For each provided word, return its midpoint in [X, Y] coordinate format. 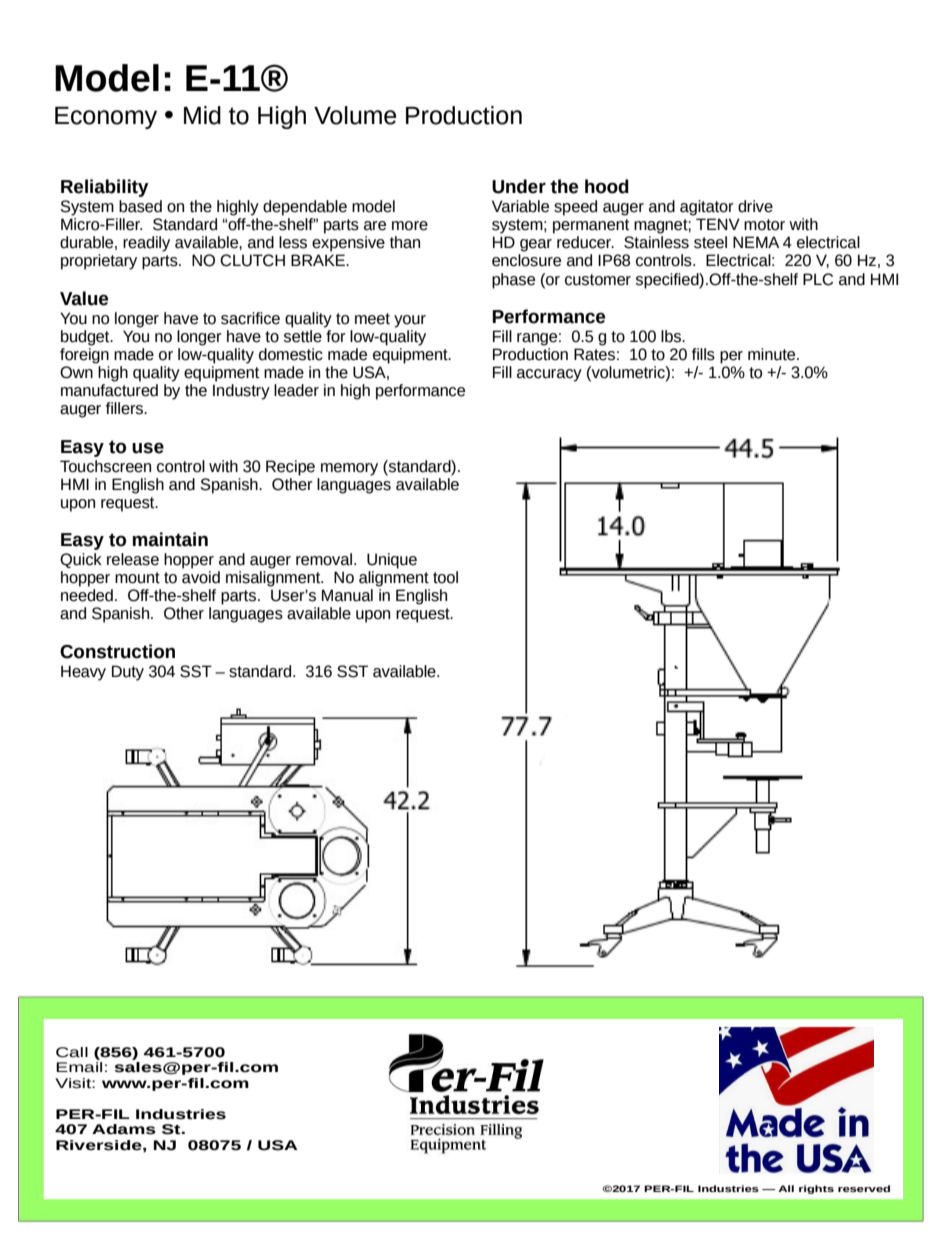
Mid [202, 115]
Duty [128, 673]
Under [519, 186]
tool [445, 577]
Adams [124, 1129]
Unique [392, 561]
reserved [864, 1188]
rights [816, 1189]
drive [755, 206]
